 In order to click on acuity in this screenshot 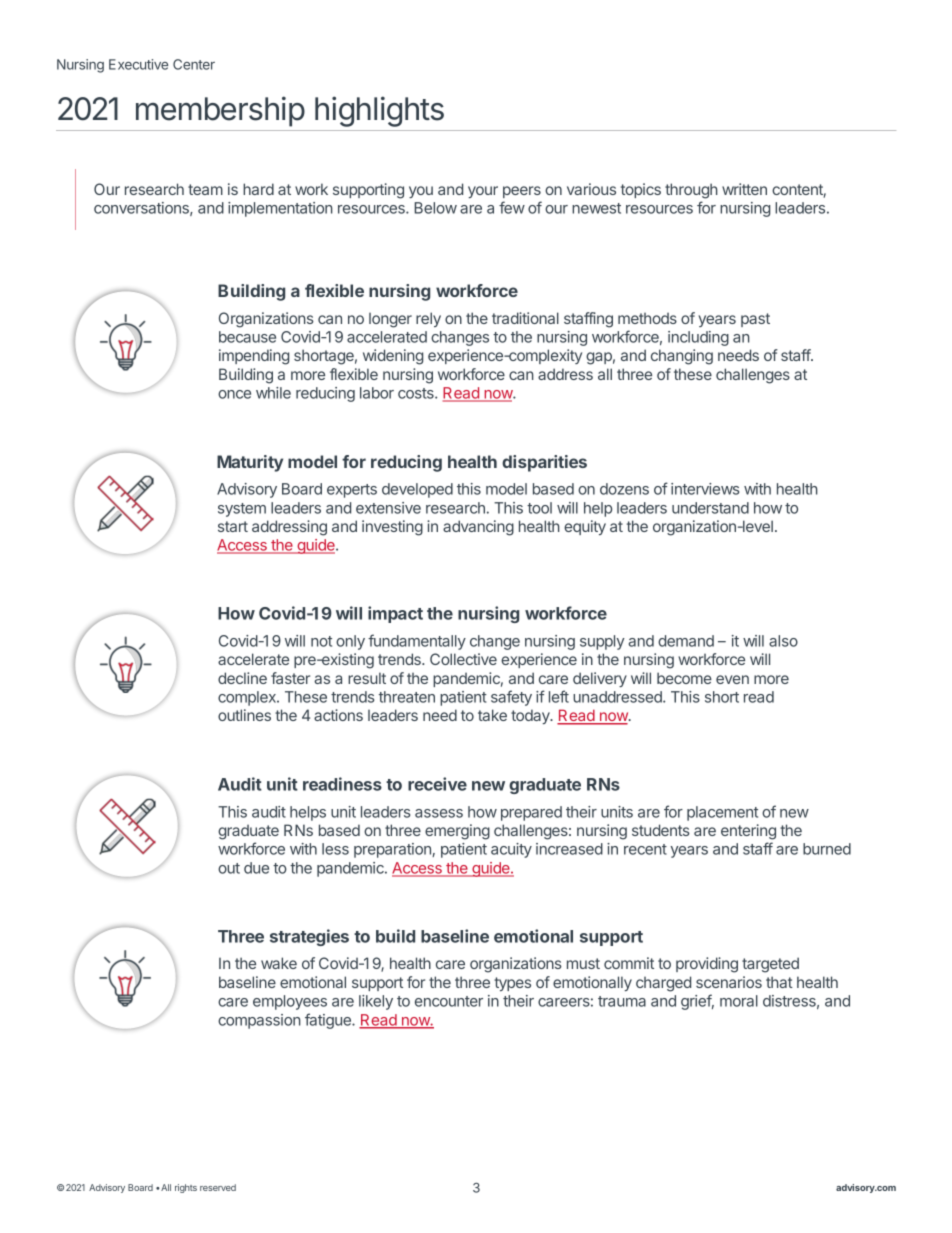, I will do `click(511, 850)`.
